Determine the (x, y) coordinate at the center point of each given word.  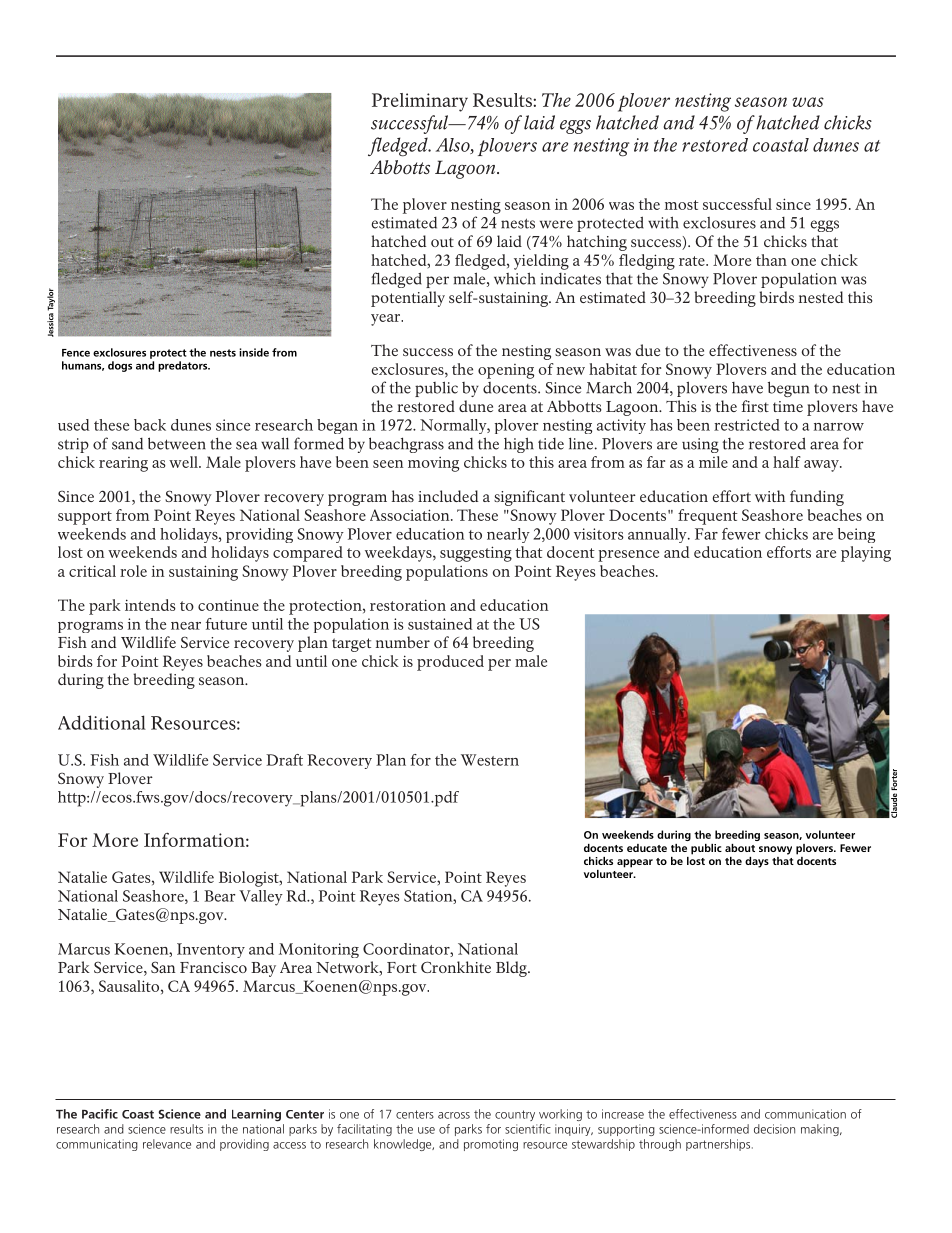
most (682, 205)
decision (774, 1129)
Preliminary (420, 102)
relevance (167, 1144)
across (454, 1115)
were (556, 224)
